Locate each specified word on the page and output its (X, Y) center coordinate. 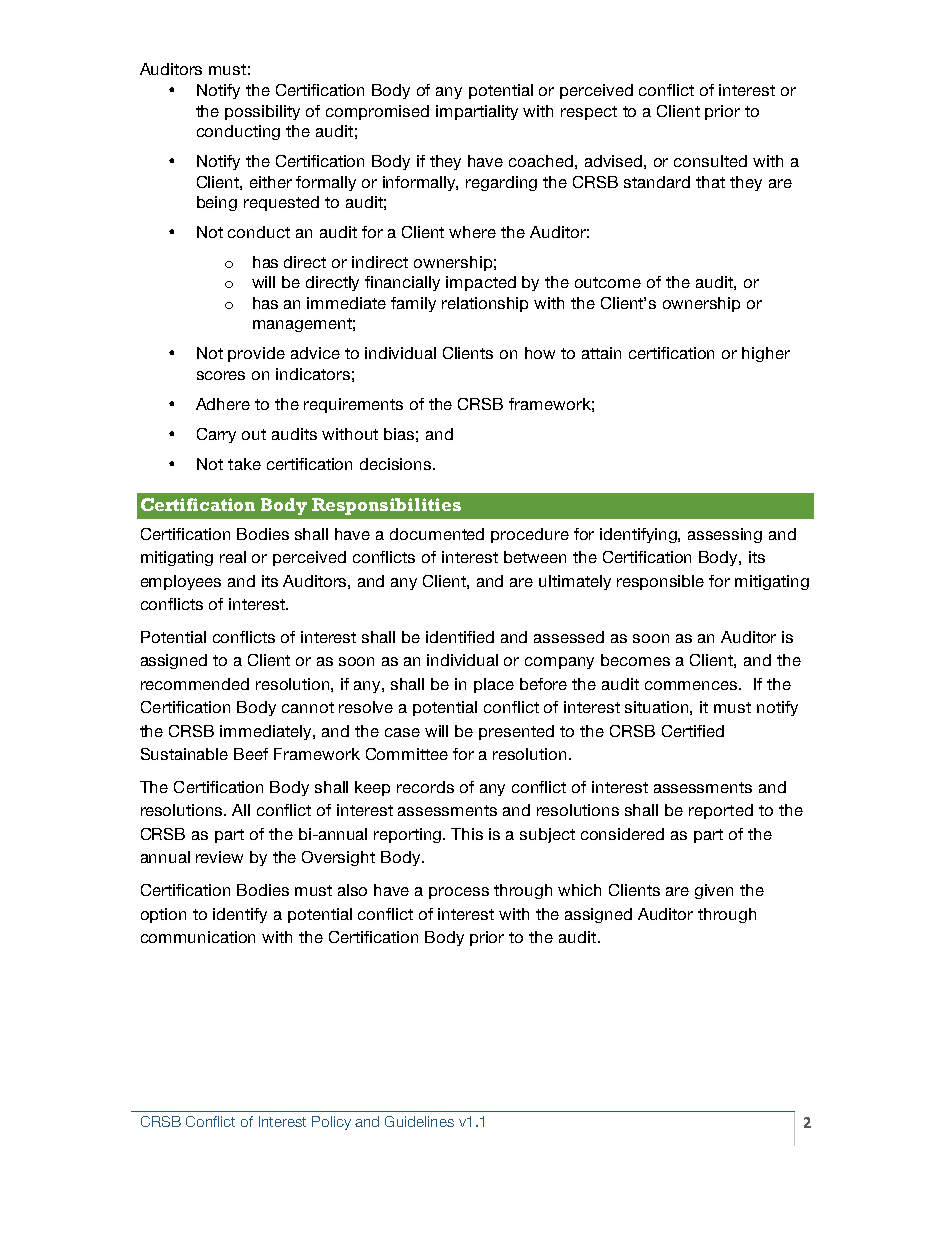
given (714, 891)
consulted (710, 161)
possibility (262, 112)
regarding (501, 183)
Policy (331, 1123)
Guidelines (419, 1121)
